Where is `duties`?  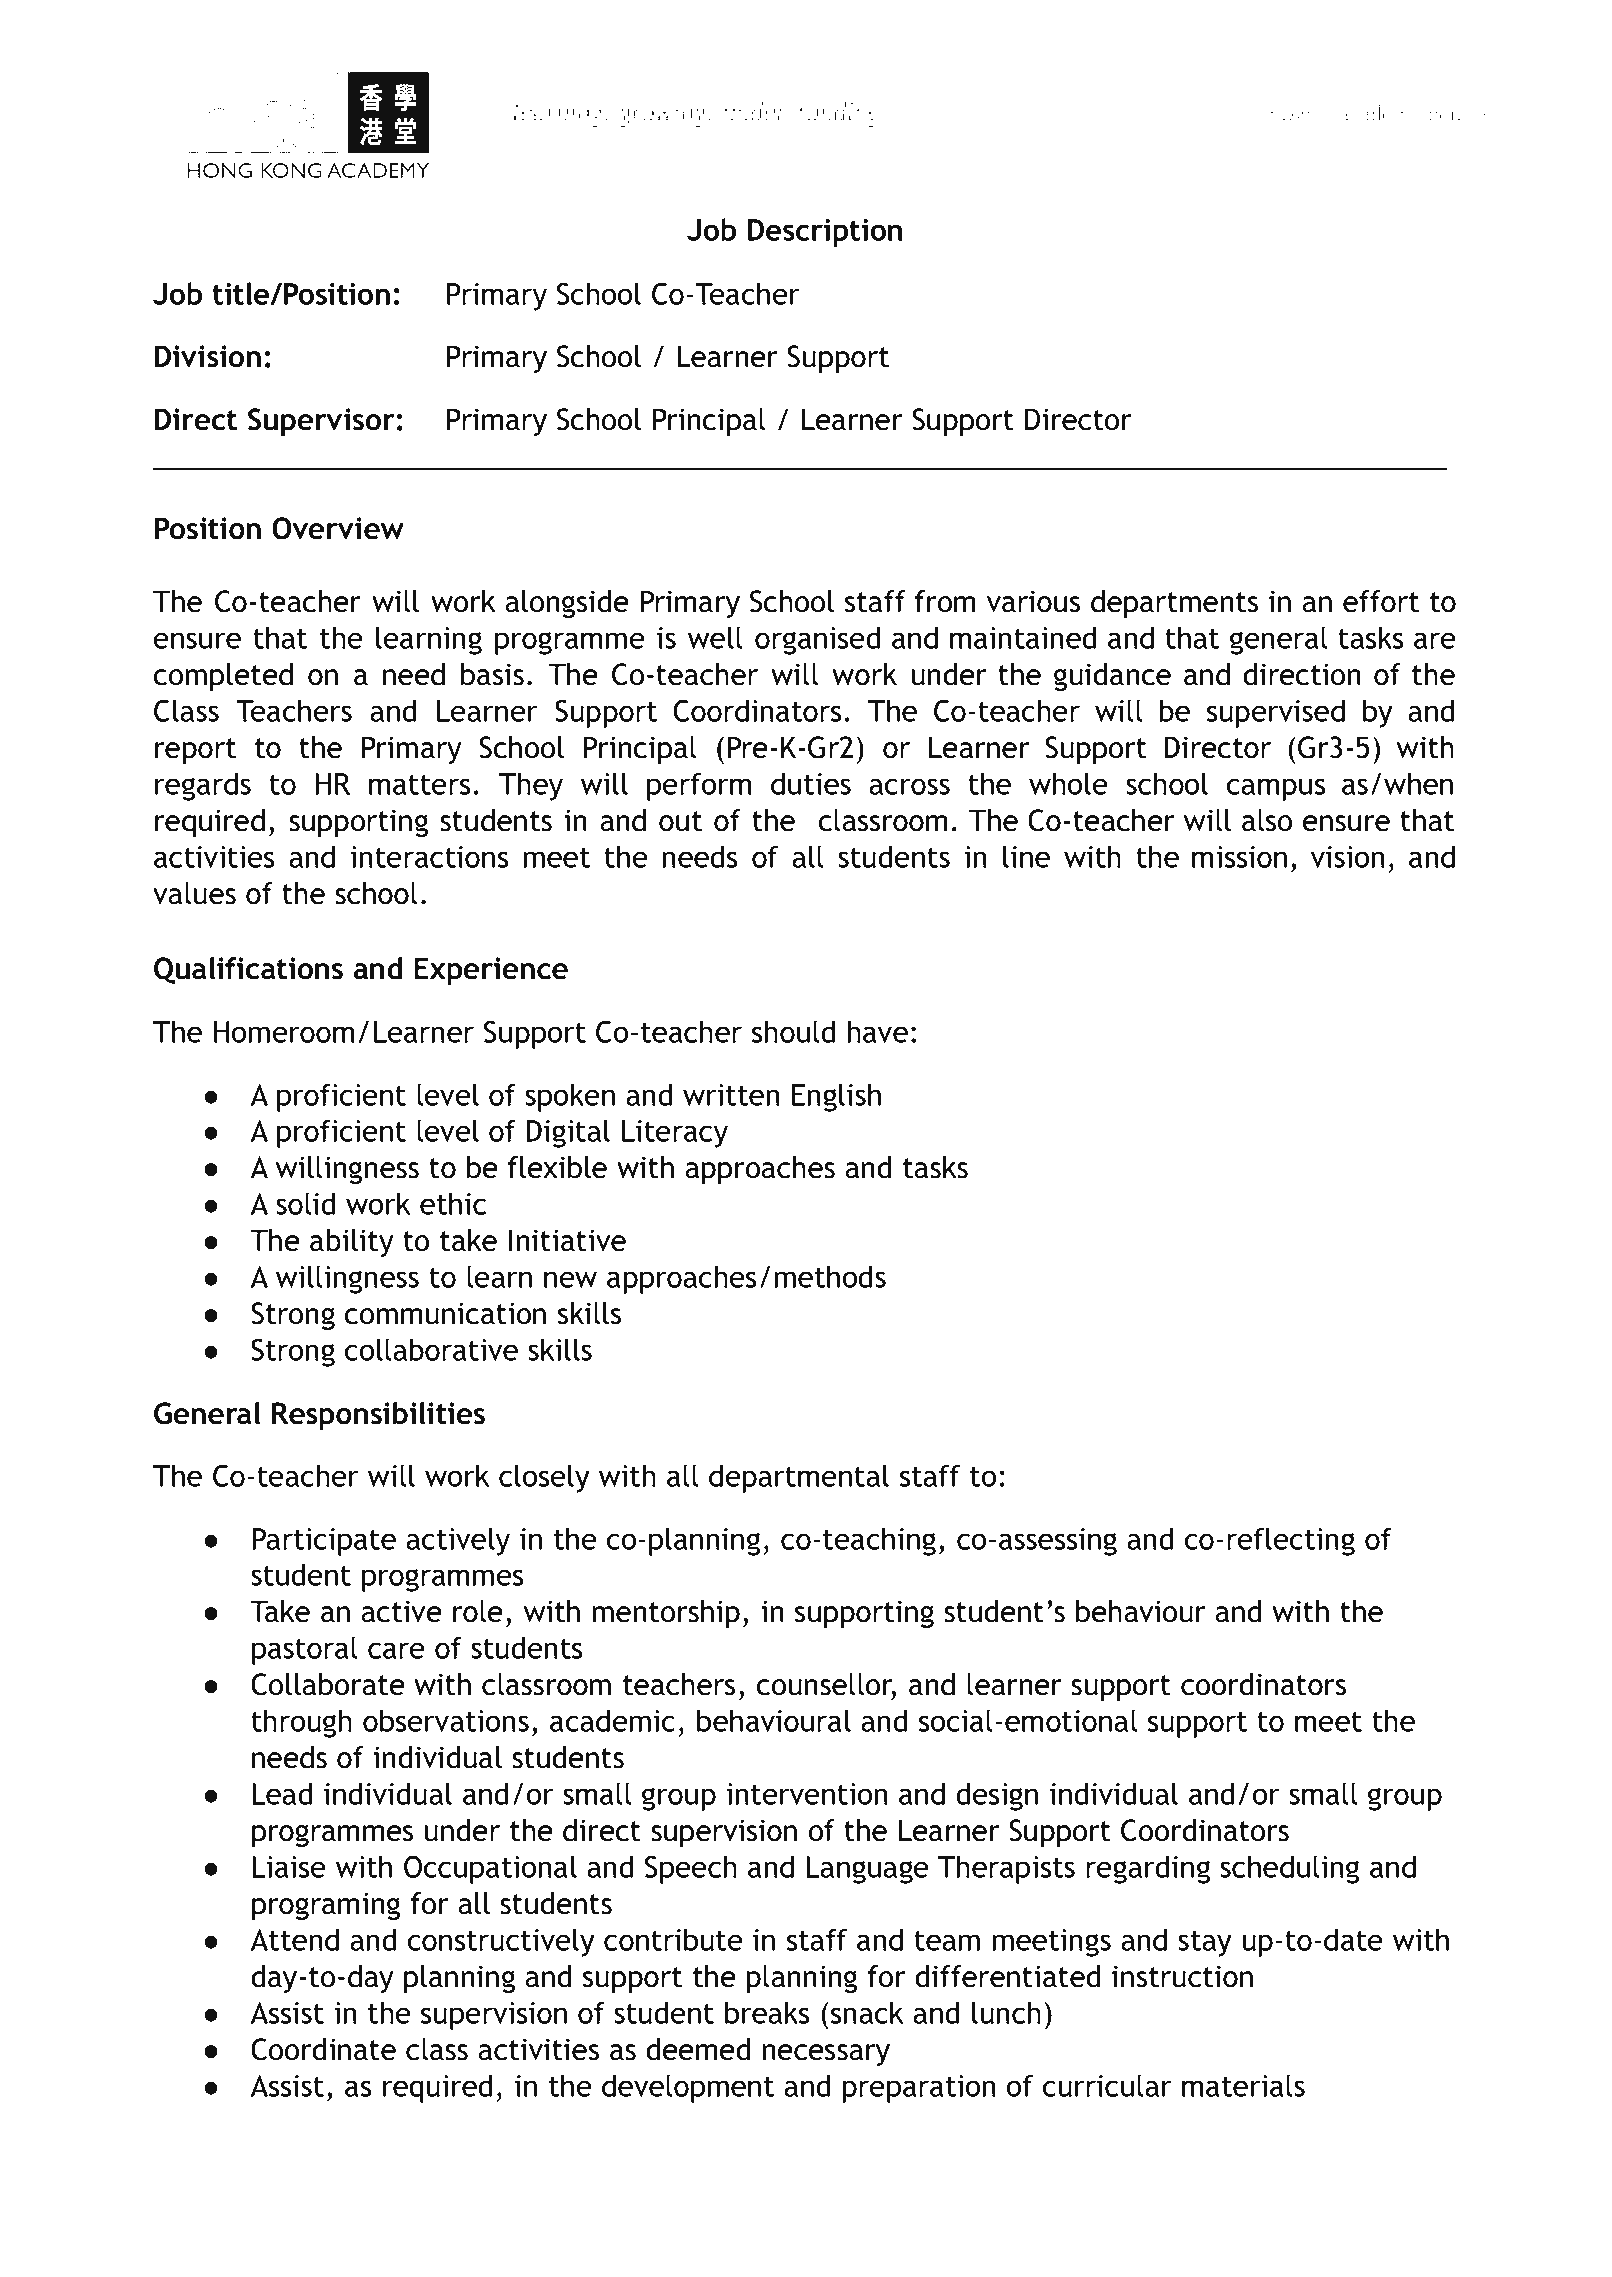 duties is located at coordinates (811, 783).
